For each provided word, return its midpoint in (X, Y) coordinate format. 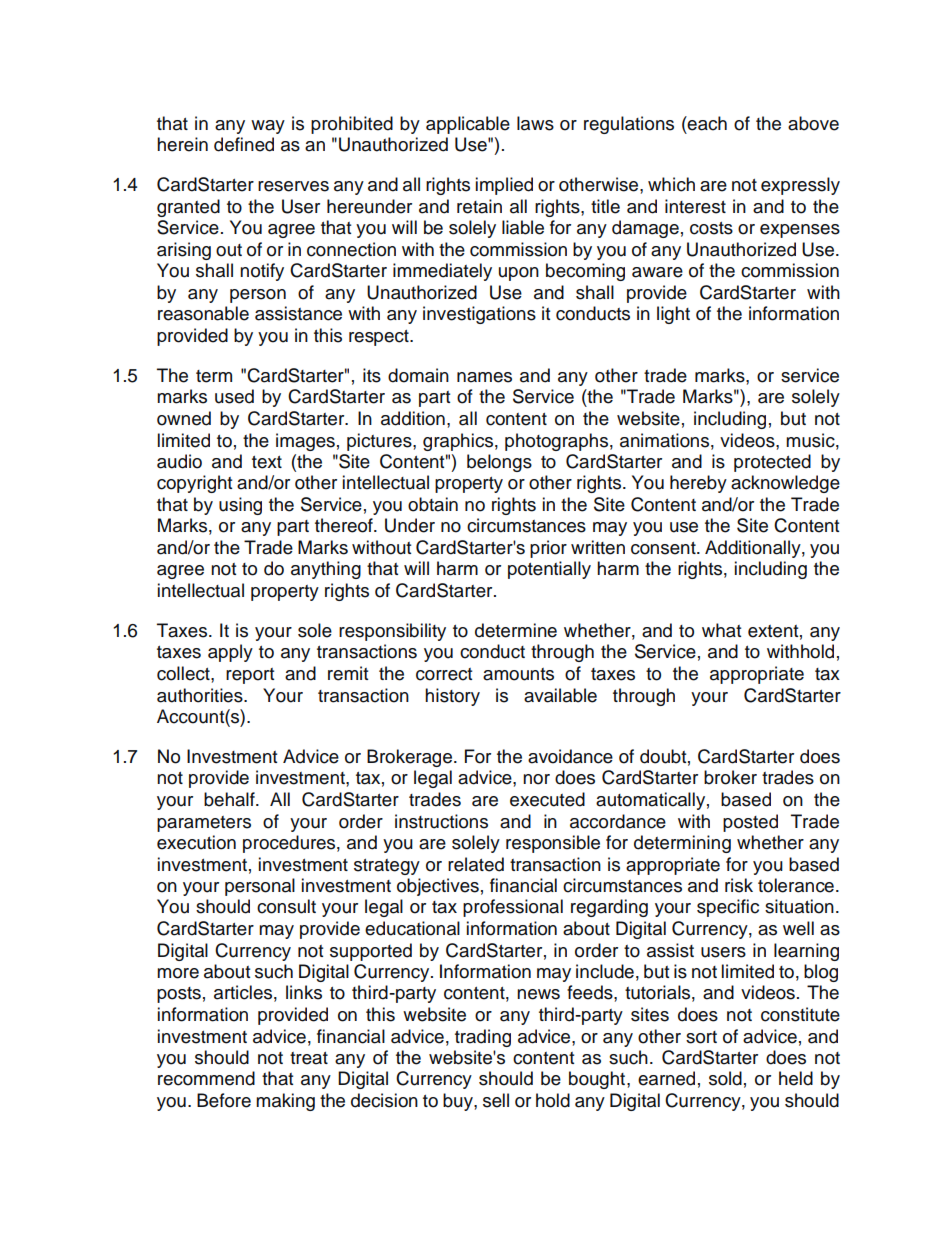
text (267, 462)
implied (504, 186)
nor (536, 779)
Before (224, 1100)
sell (496, 1100)
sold (725, 1078)
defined (244, 144)
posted (750, 823)
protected (772, 463)
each (706, 123)
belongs (499, 463)
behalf (230, 799)
